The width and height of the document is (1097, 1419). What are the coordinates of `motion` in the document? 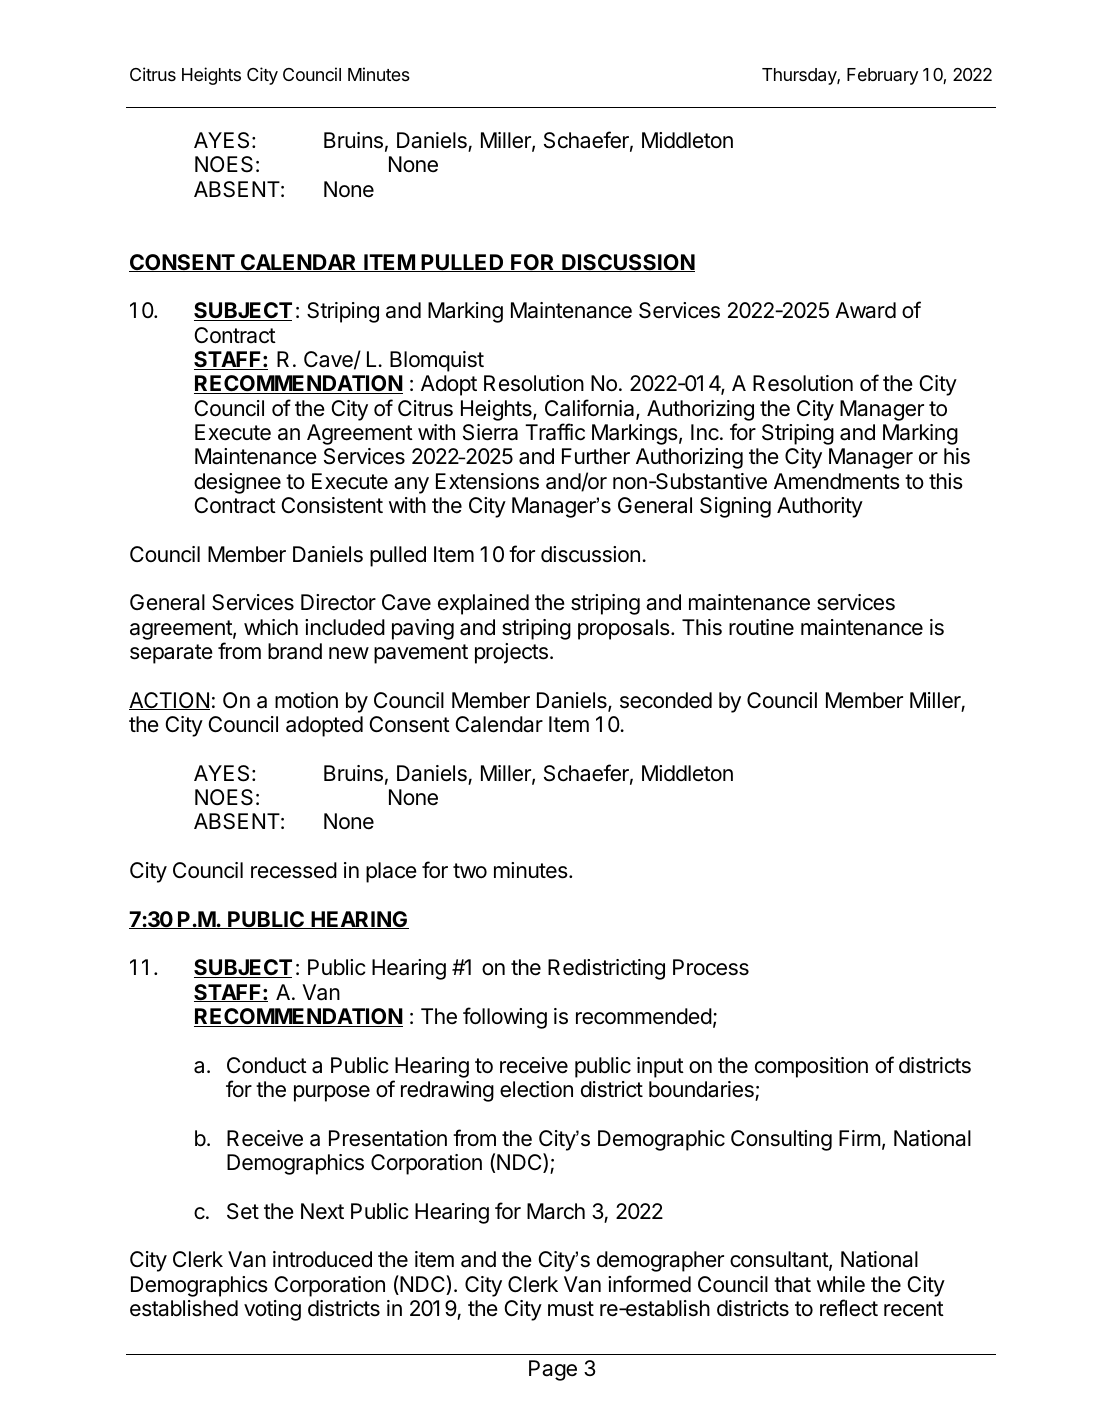 It's located at (306, 700).
